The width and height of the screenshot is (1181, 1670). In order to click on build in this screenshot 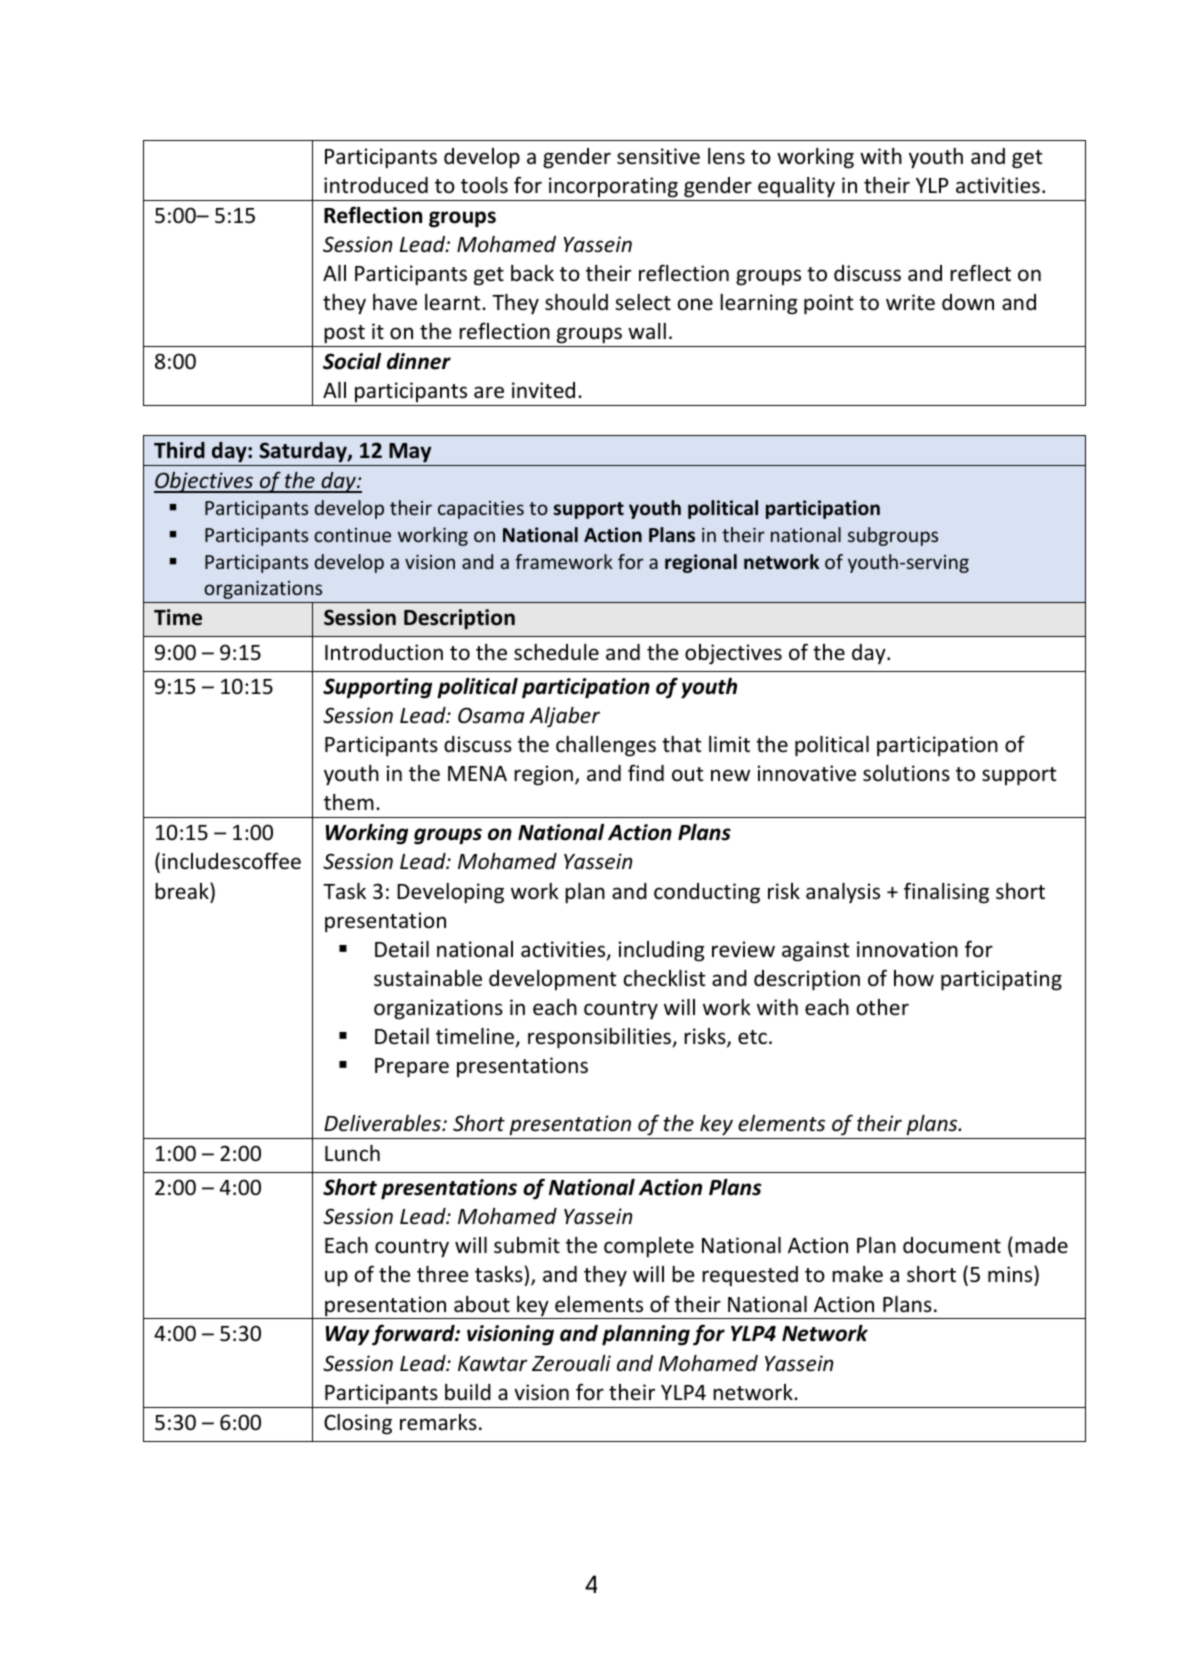, I will do `click(468, 1392)`.
